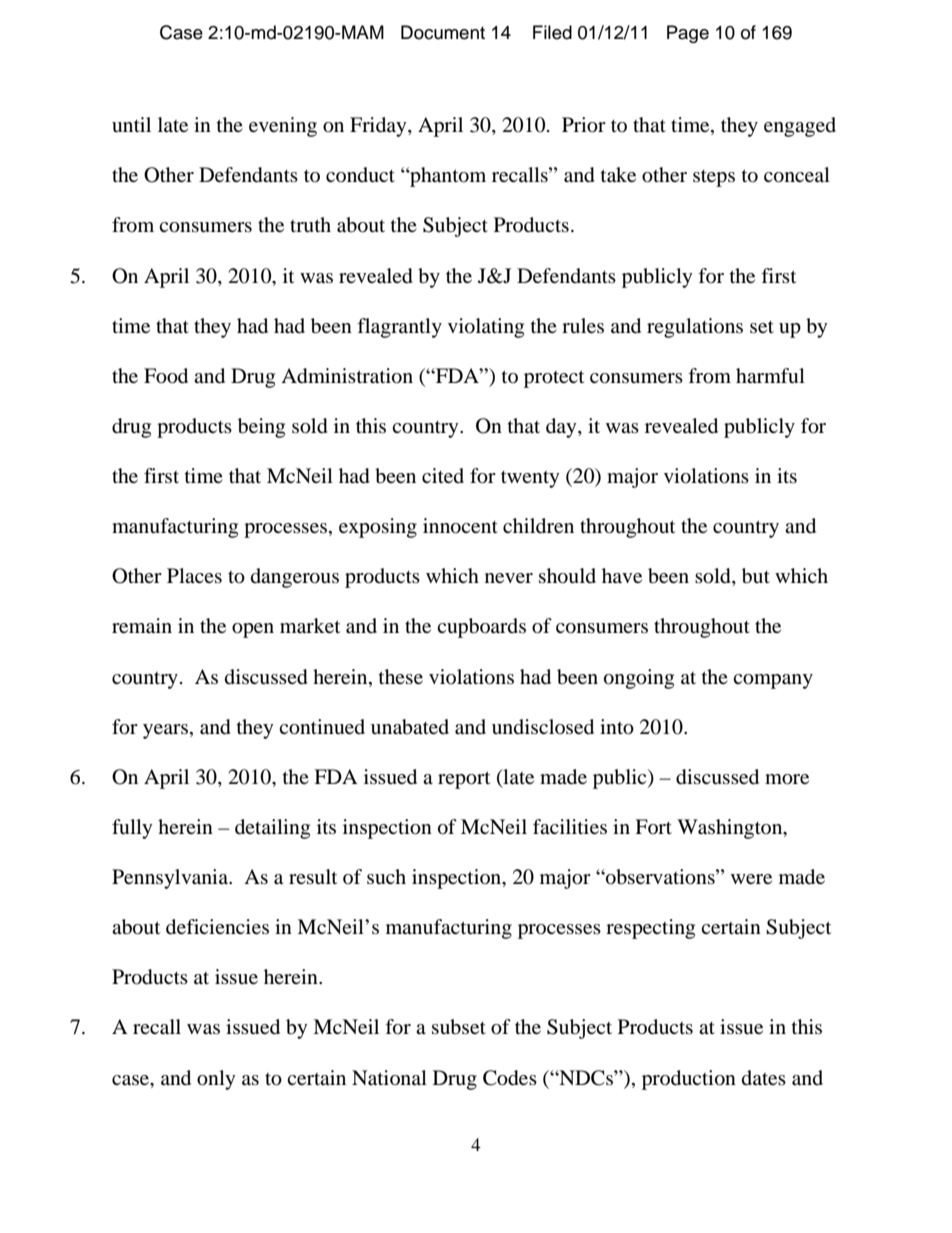  Describe the element at coordinates (443, 32) in the page. I see `Document` at that location.
